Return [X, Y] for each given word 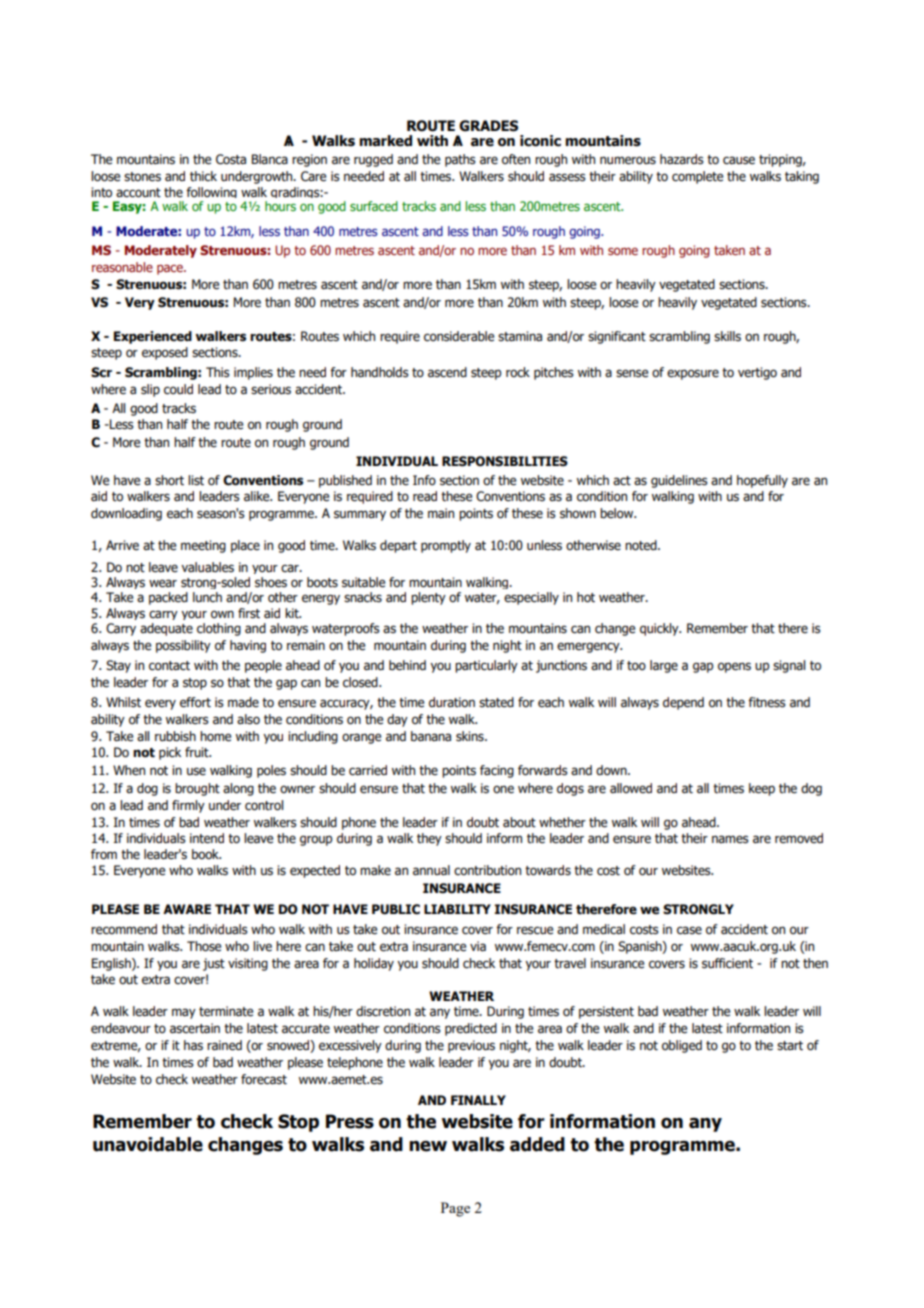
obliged [682, 1046]
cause [739, 160]
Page [455, 1209]
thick [203, 176]
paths [460, 160]
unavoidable [148, 1144]
